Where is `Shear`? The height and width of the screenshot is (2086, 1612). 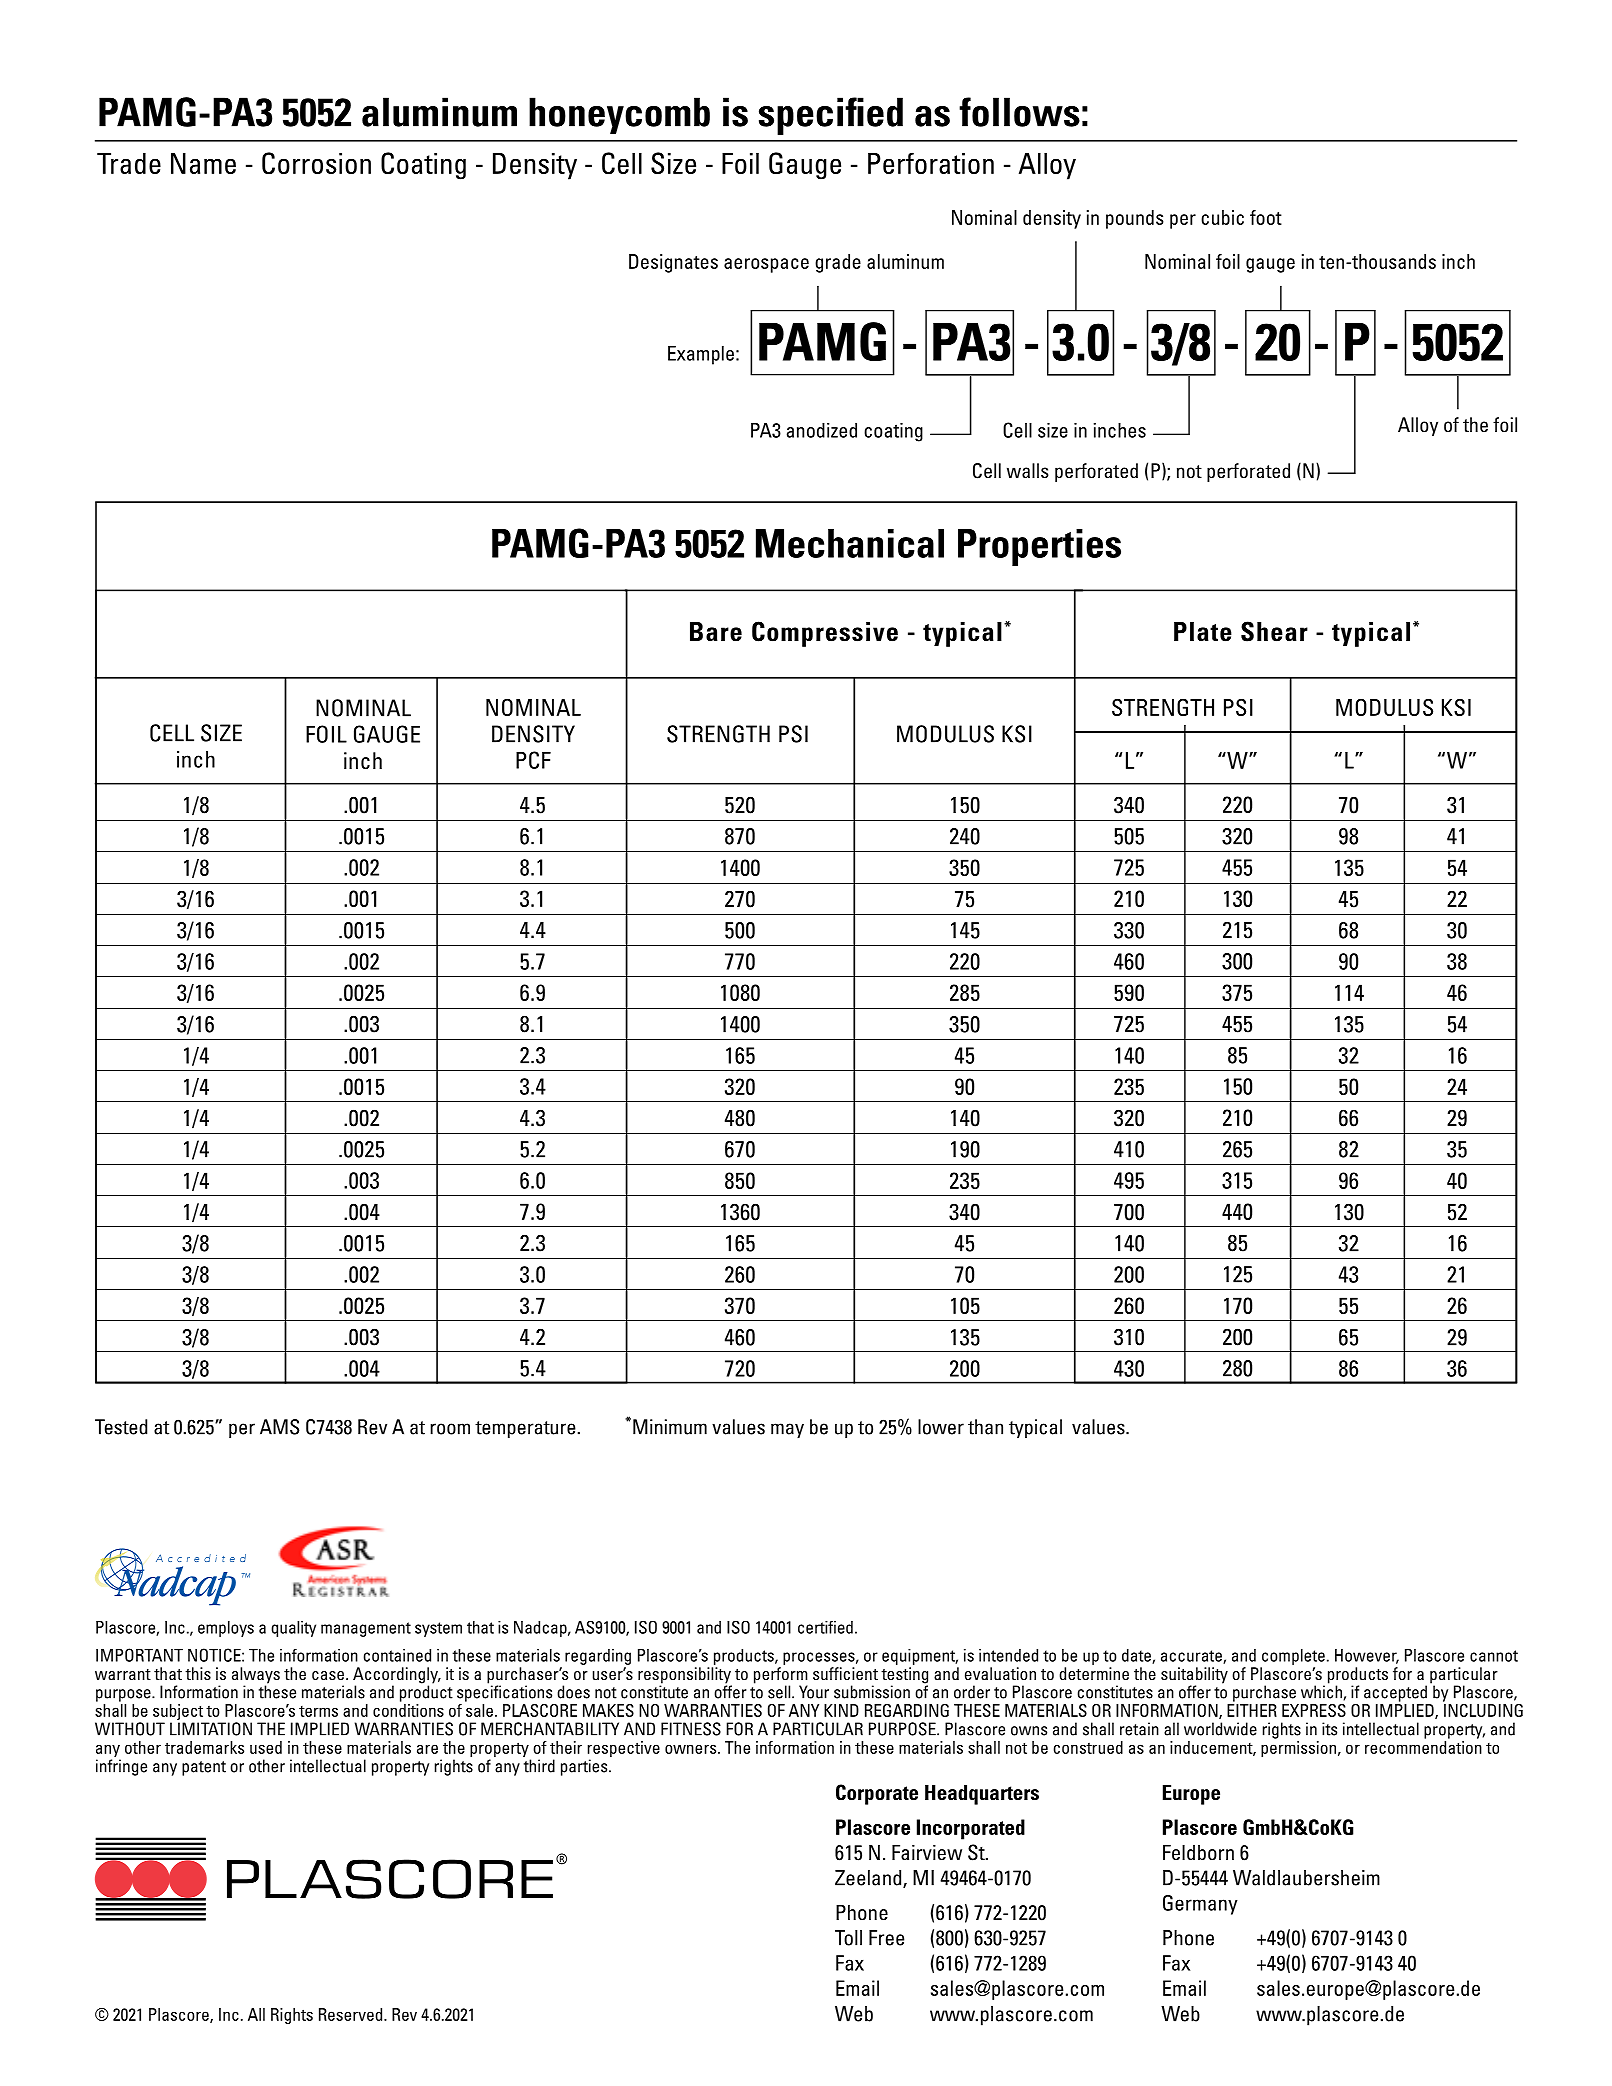
Shear is located at coordinates (1274, 631).
